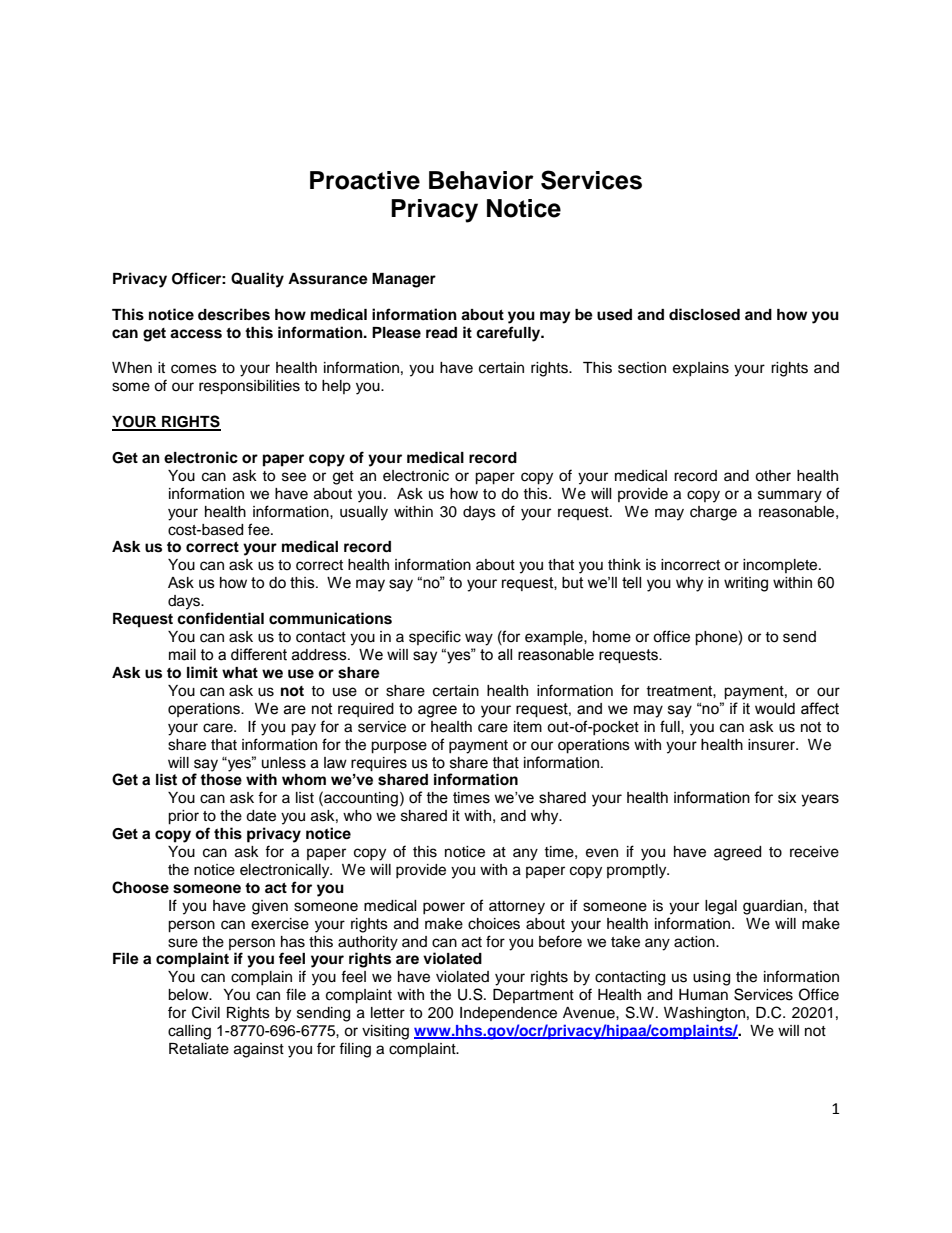 This page has height=1233, width=952. I want to click on Human, so click(703, 995).
